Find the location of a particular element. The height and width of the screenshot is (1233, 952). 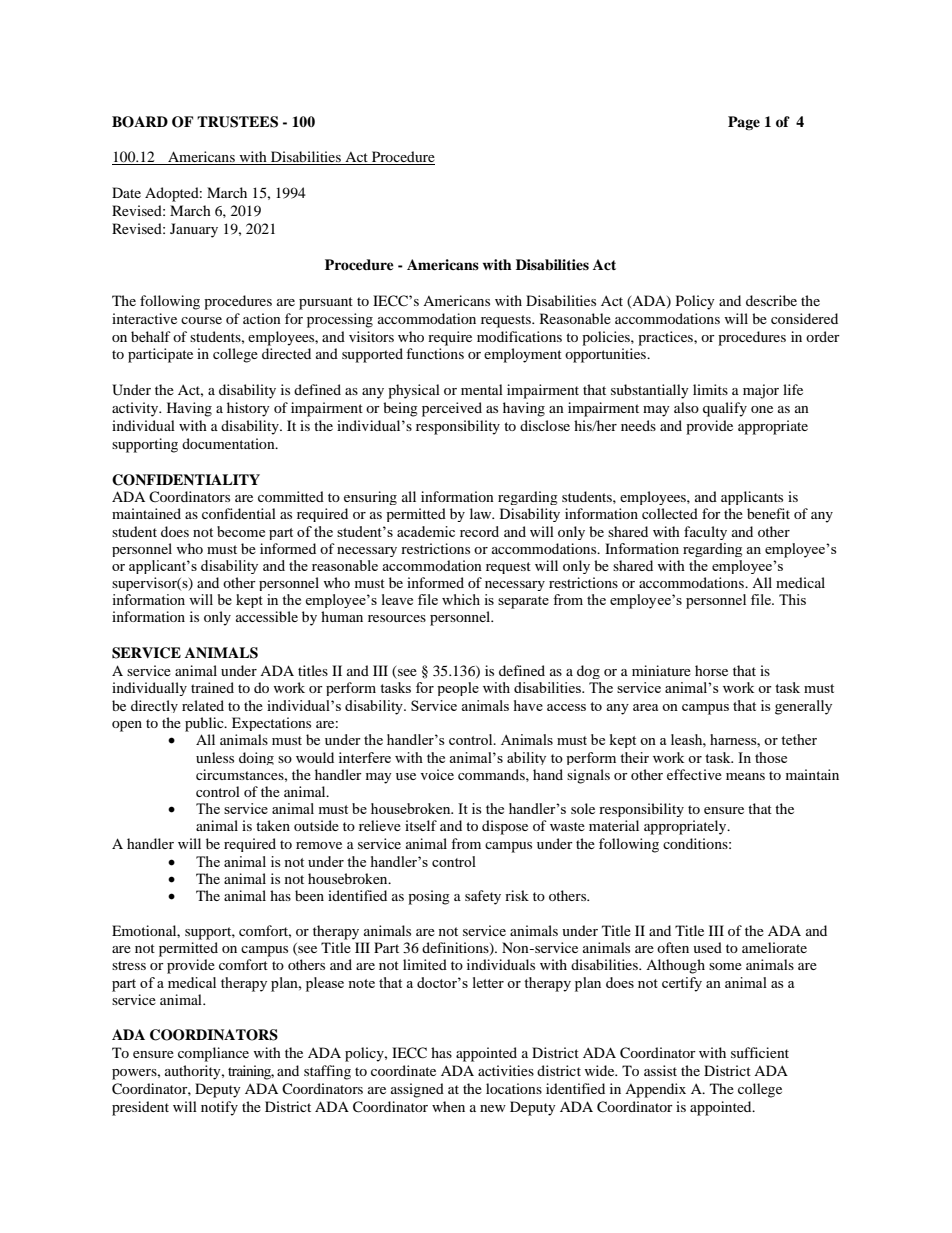

which is located at coordinates (461, 599).
